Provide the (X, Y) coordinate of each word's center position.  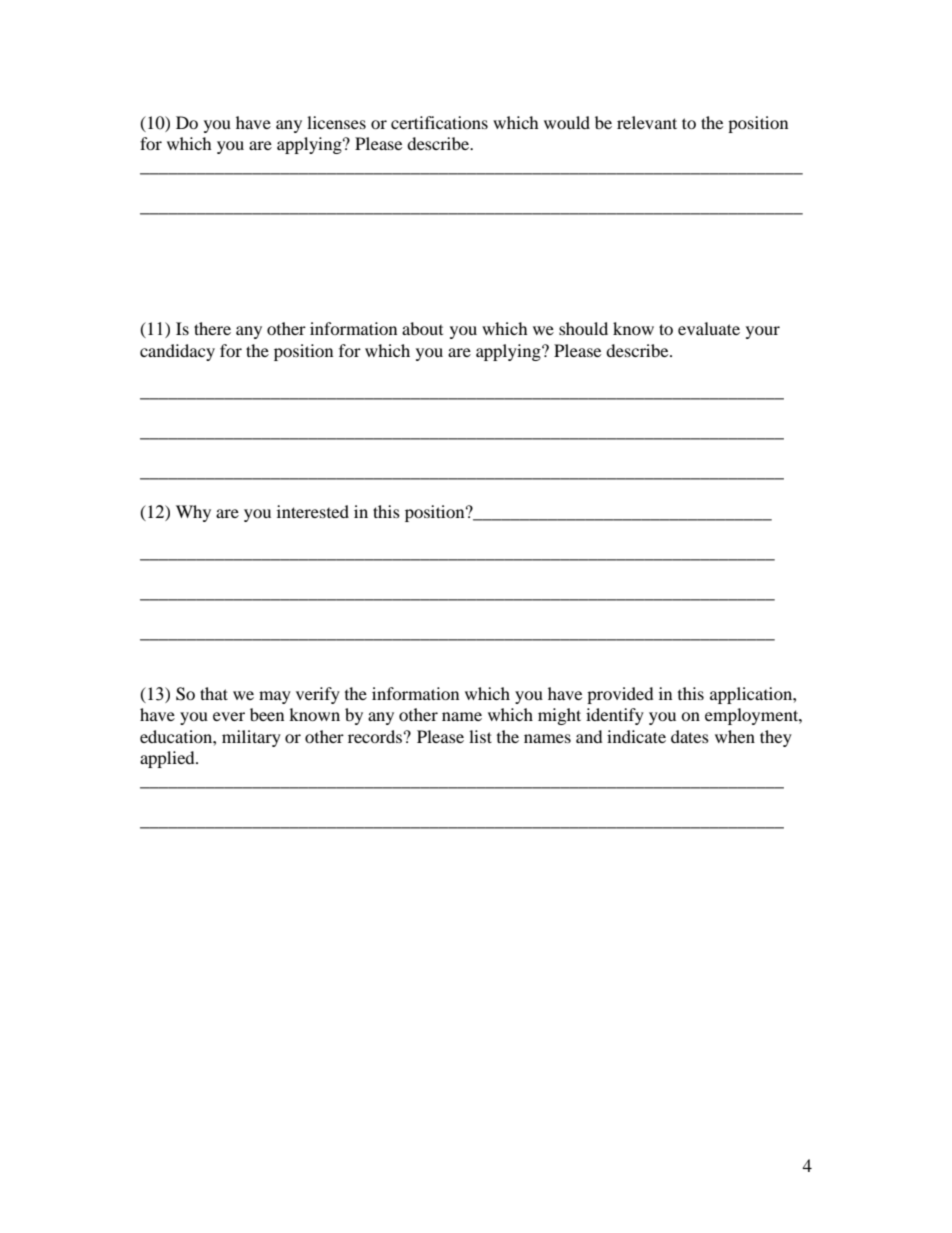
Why (193, 513)
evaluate (709, 328)
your (763, 332)
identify (615, 716)
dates (690, 736)
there (212, 328)
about (422, 328)
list (480, 736)
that (214, 693)
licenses (336, 122)
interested (313, 511)
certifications (439, 122)
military (251, 738)
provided (620, 695)
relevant (647, 122)
